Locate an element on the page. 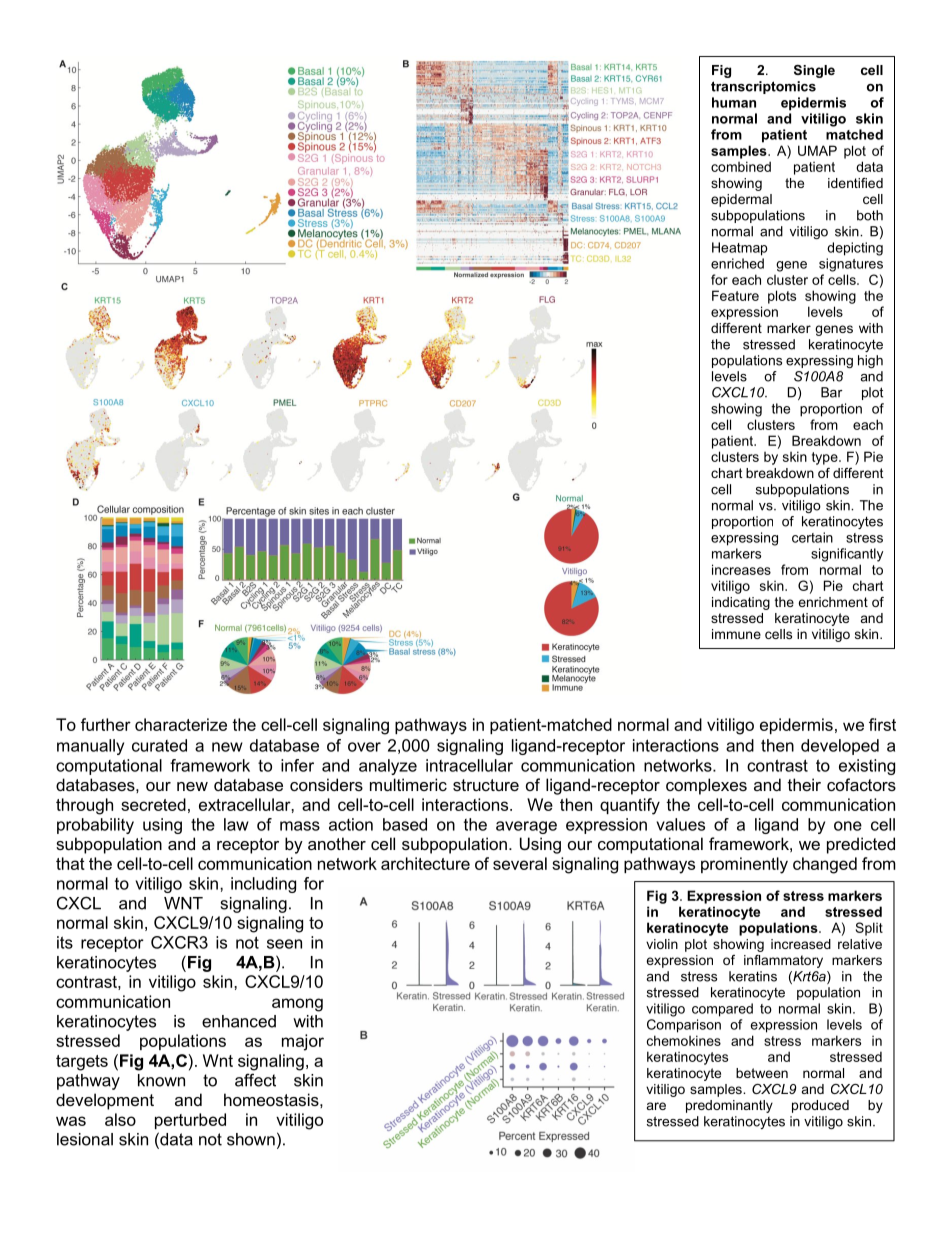 Image resolution: width=952 pixels, height=1233 pixels. indicating is located at coordinates (741, 603).
